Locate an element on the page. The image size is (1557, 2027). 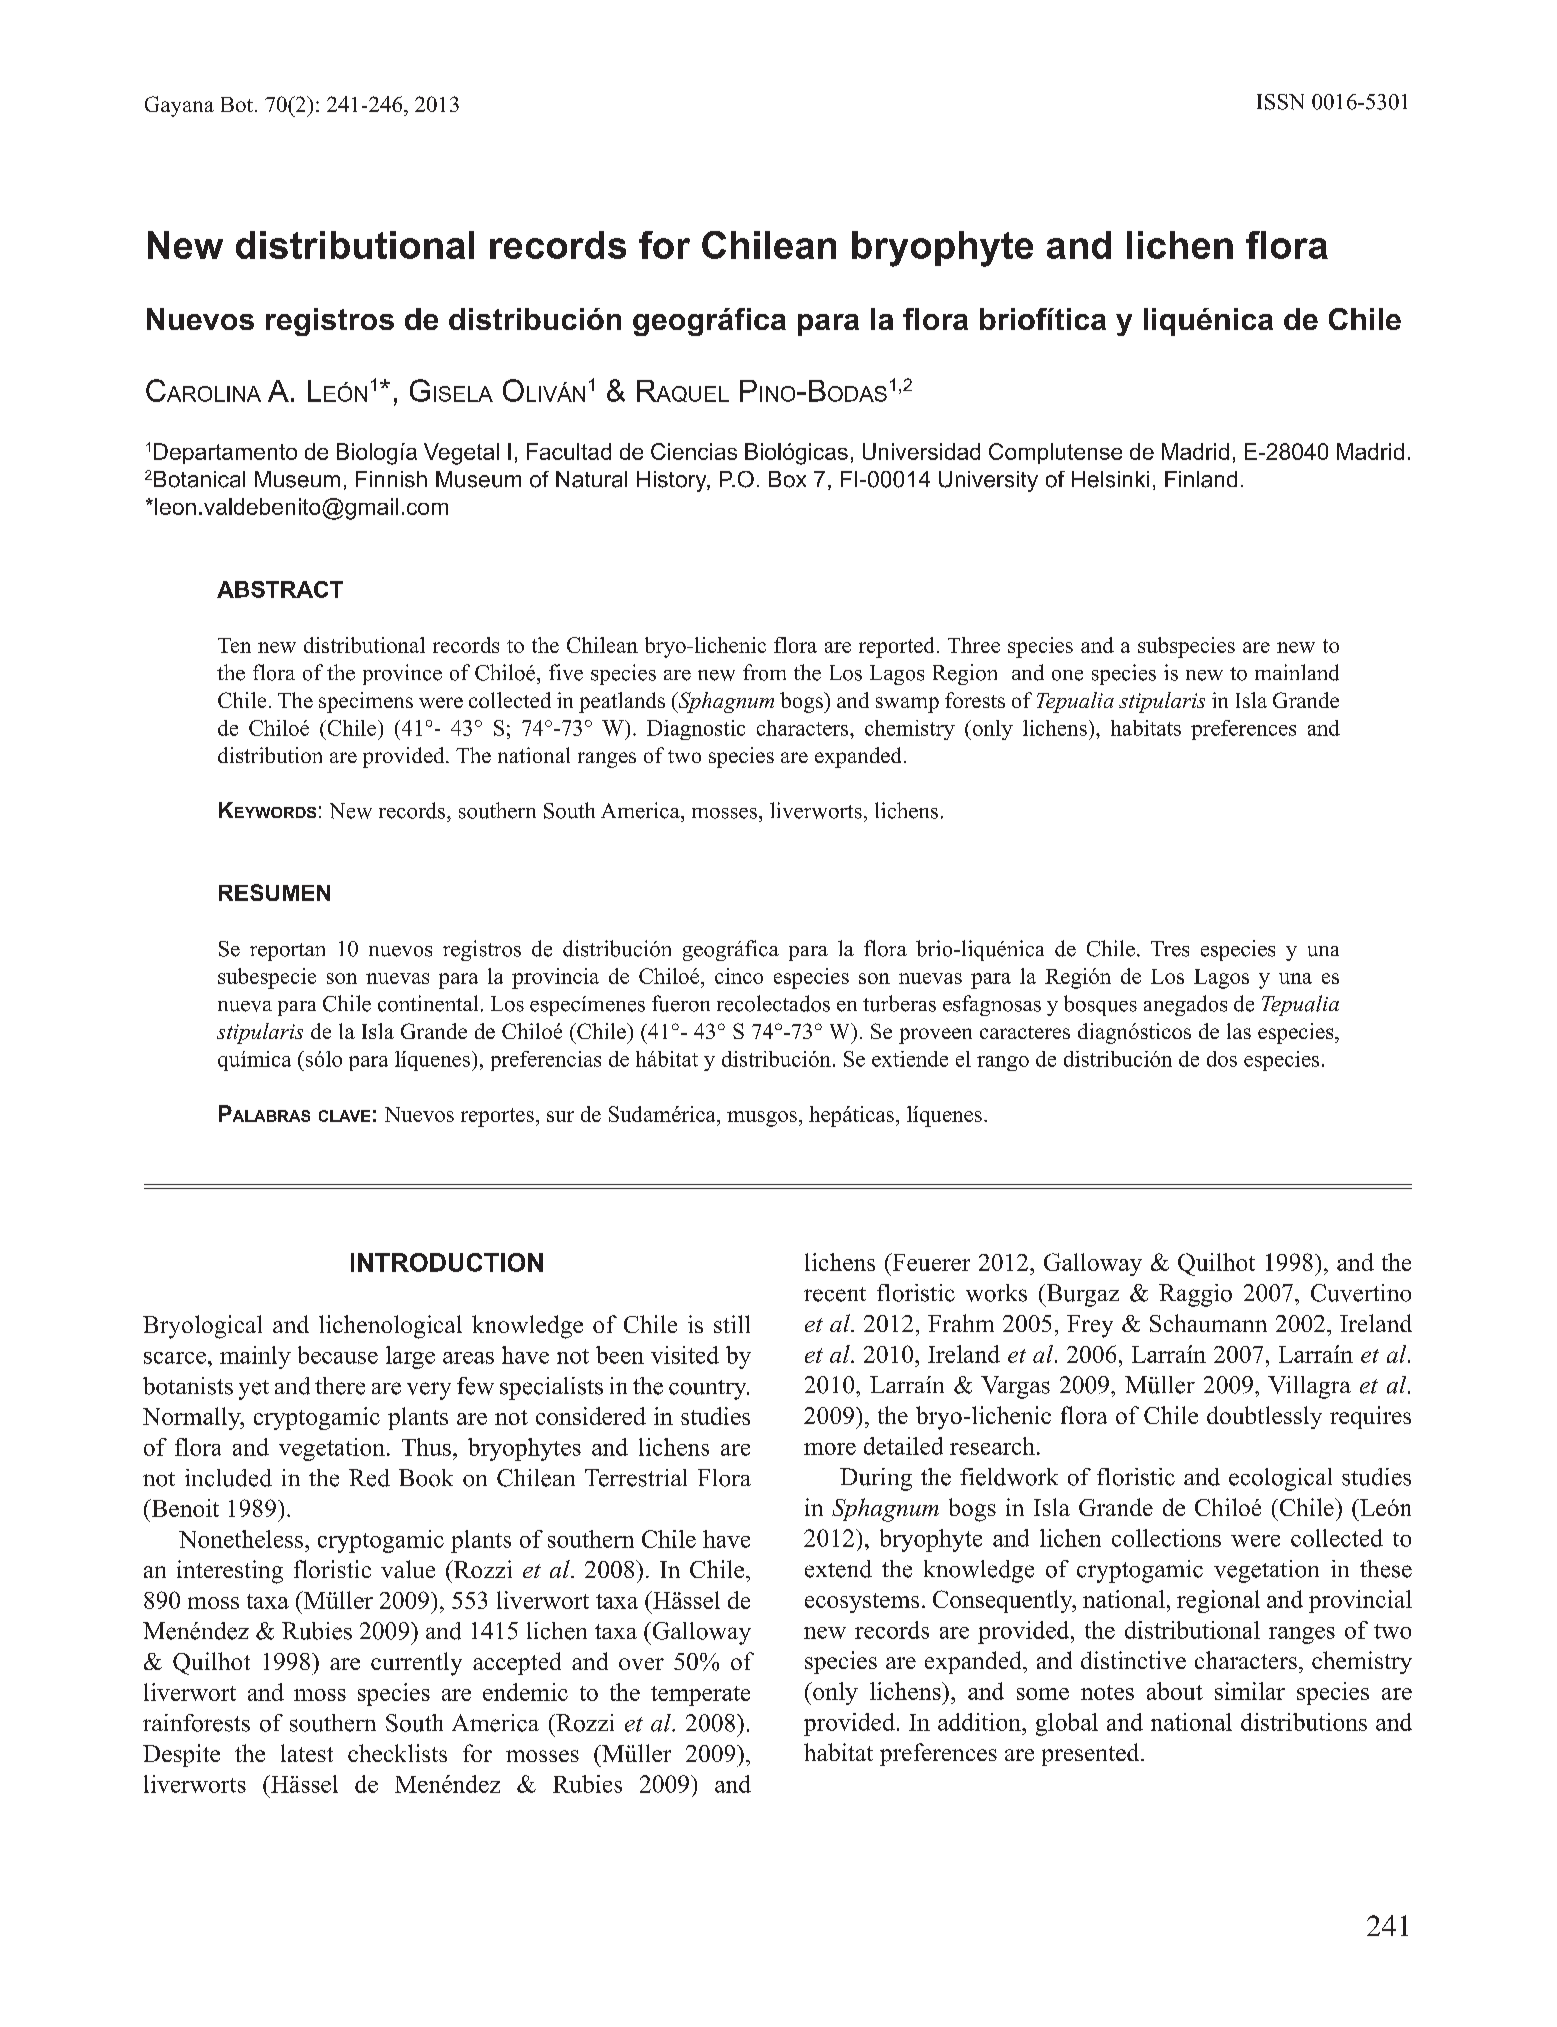
Departamento is located at coordinates (225, 453).
